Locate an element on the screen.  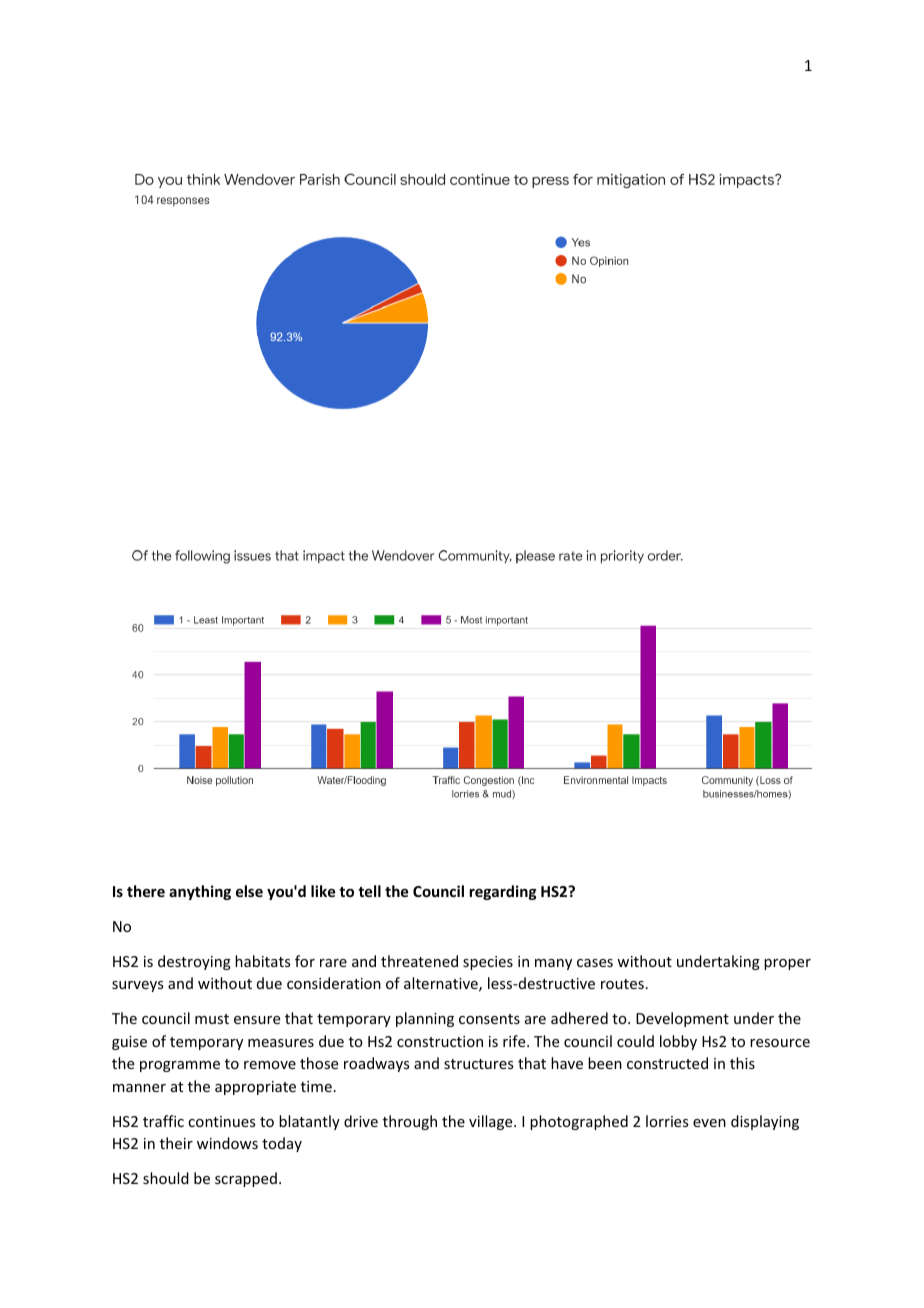
should is located at coordinates (166, 1178).
